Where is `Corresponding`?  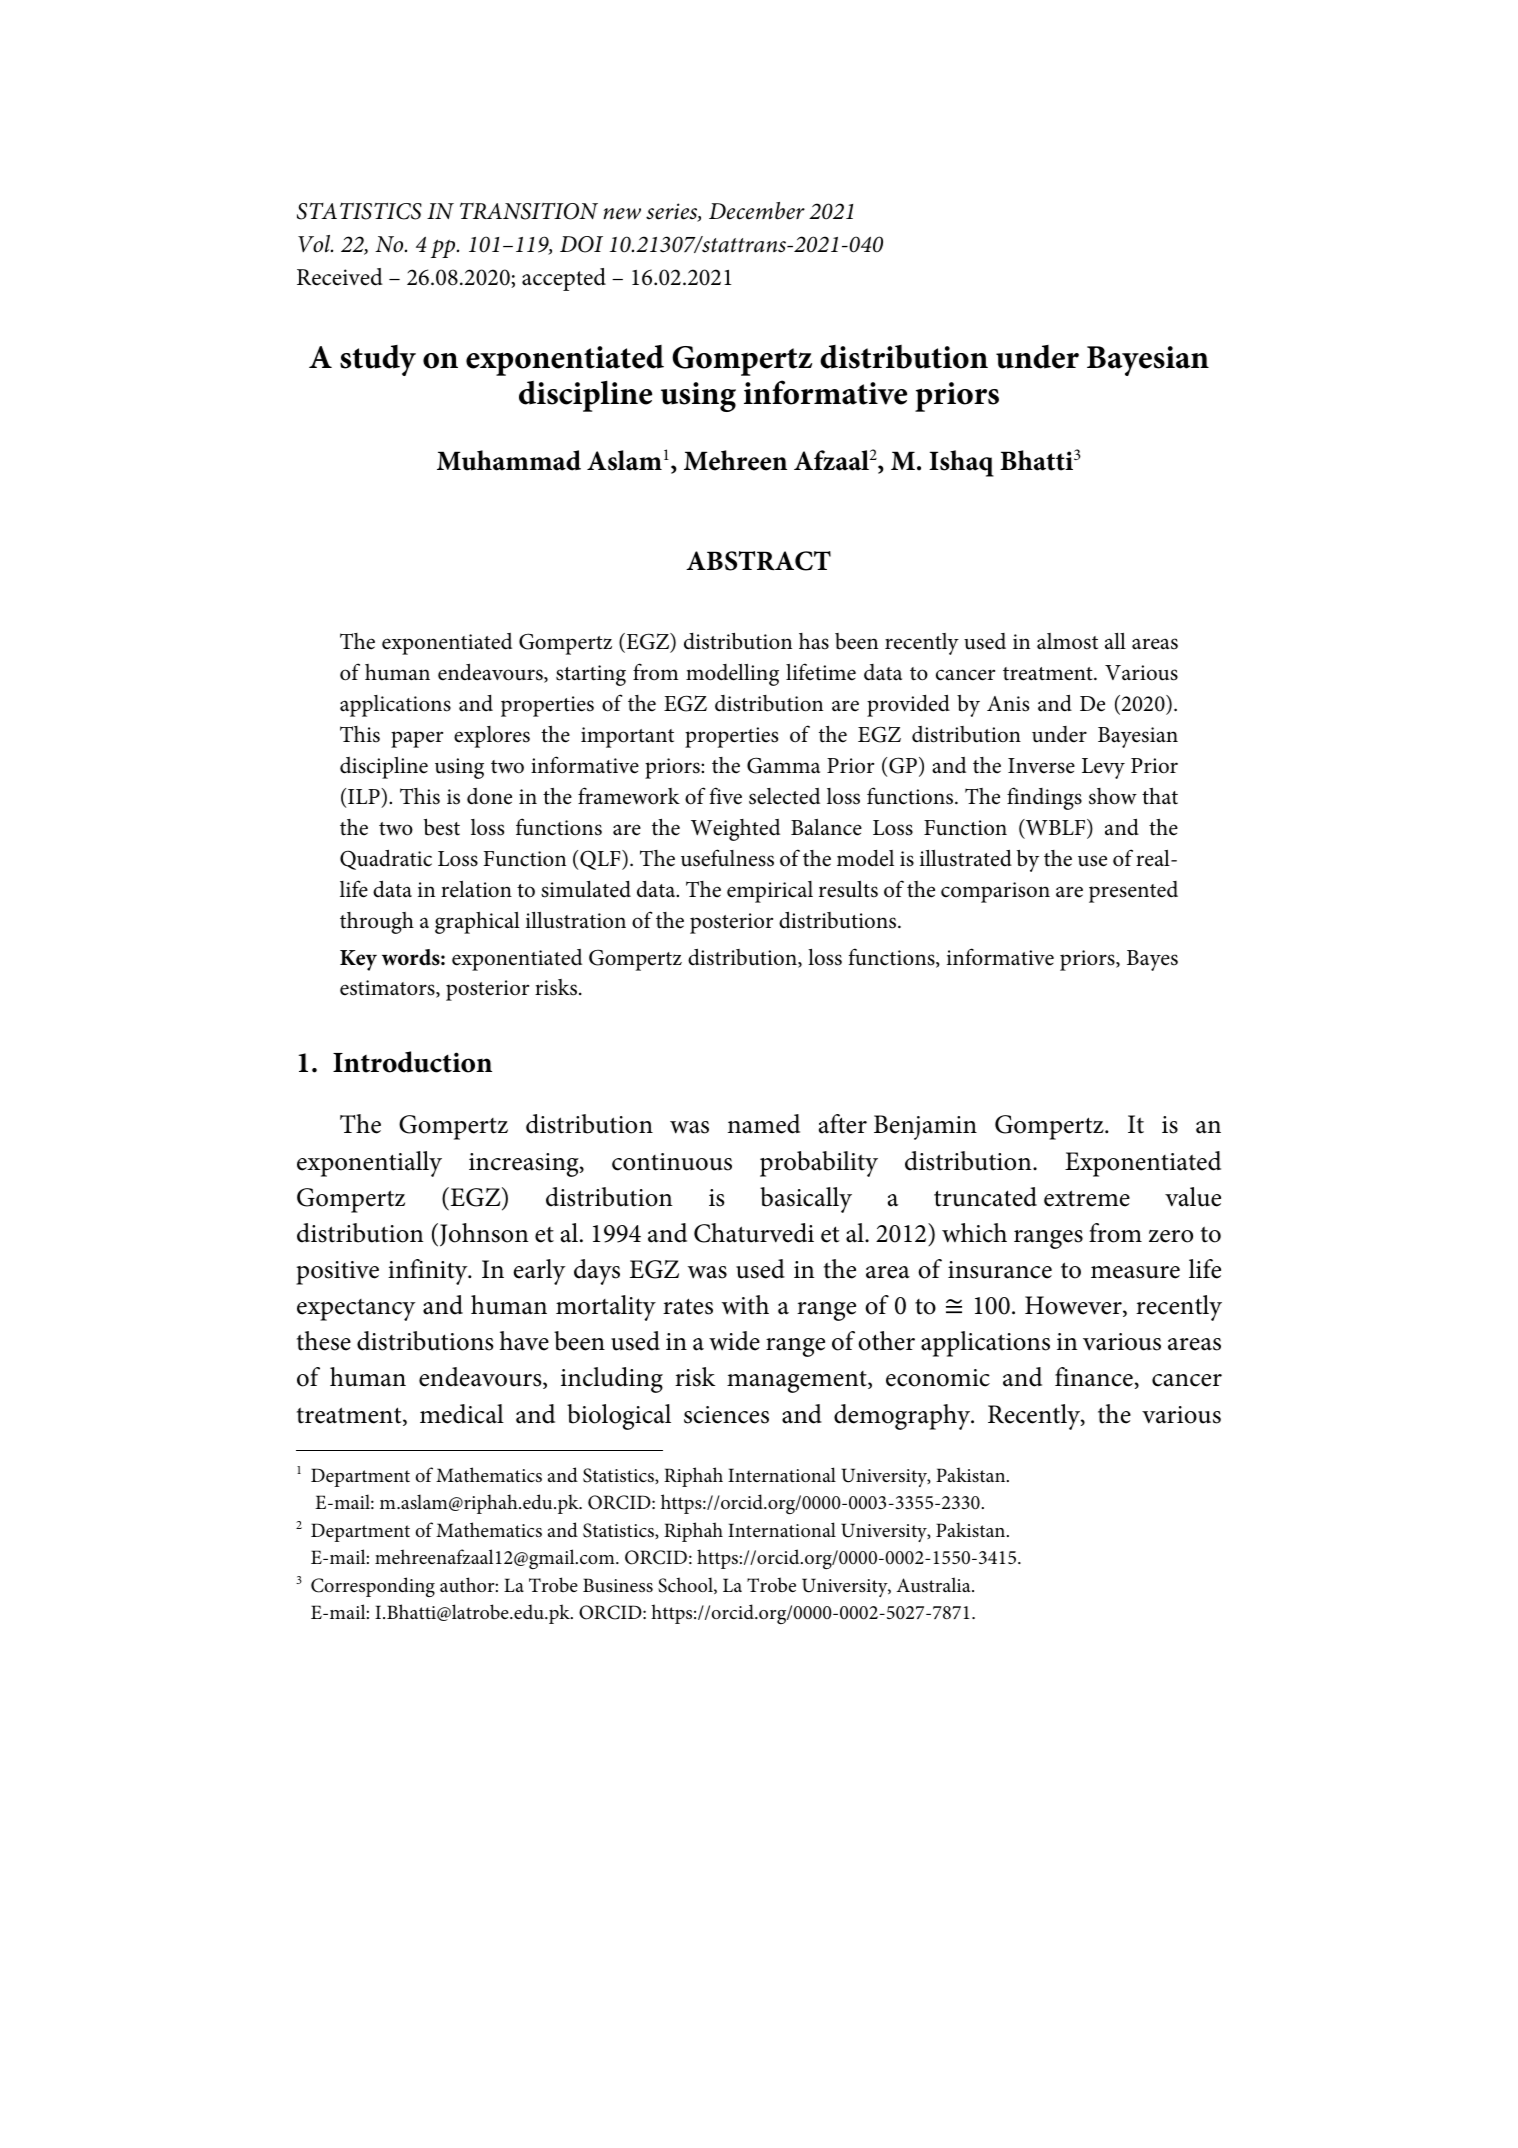 Corresponding is located at coordinates (373, 1587).
